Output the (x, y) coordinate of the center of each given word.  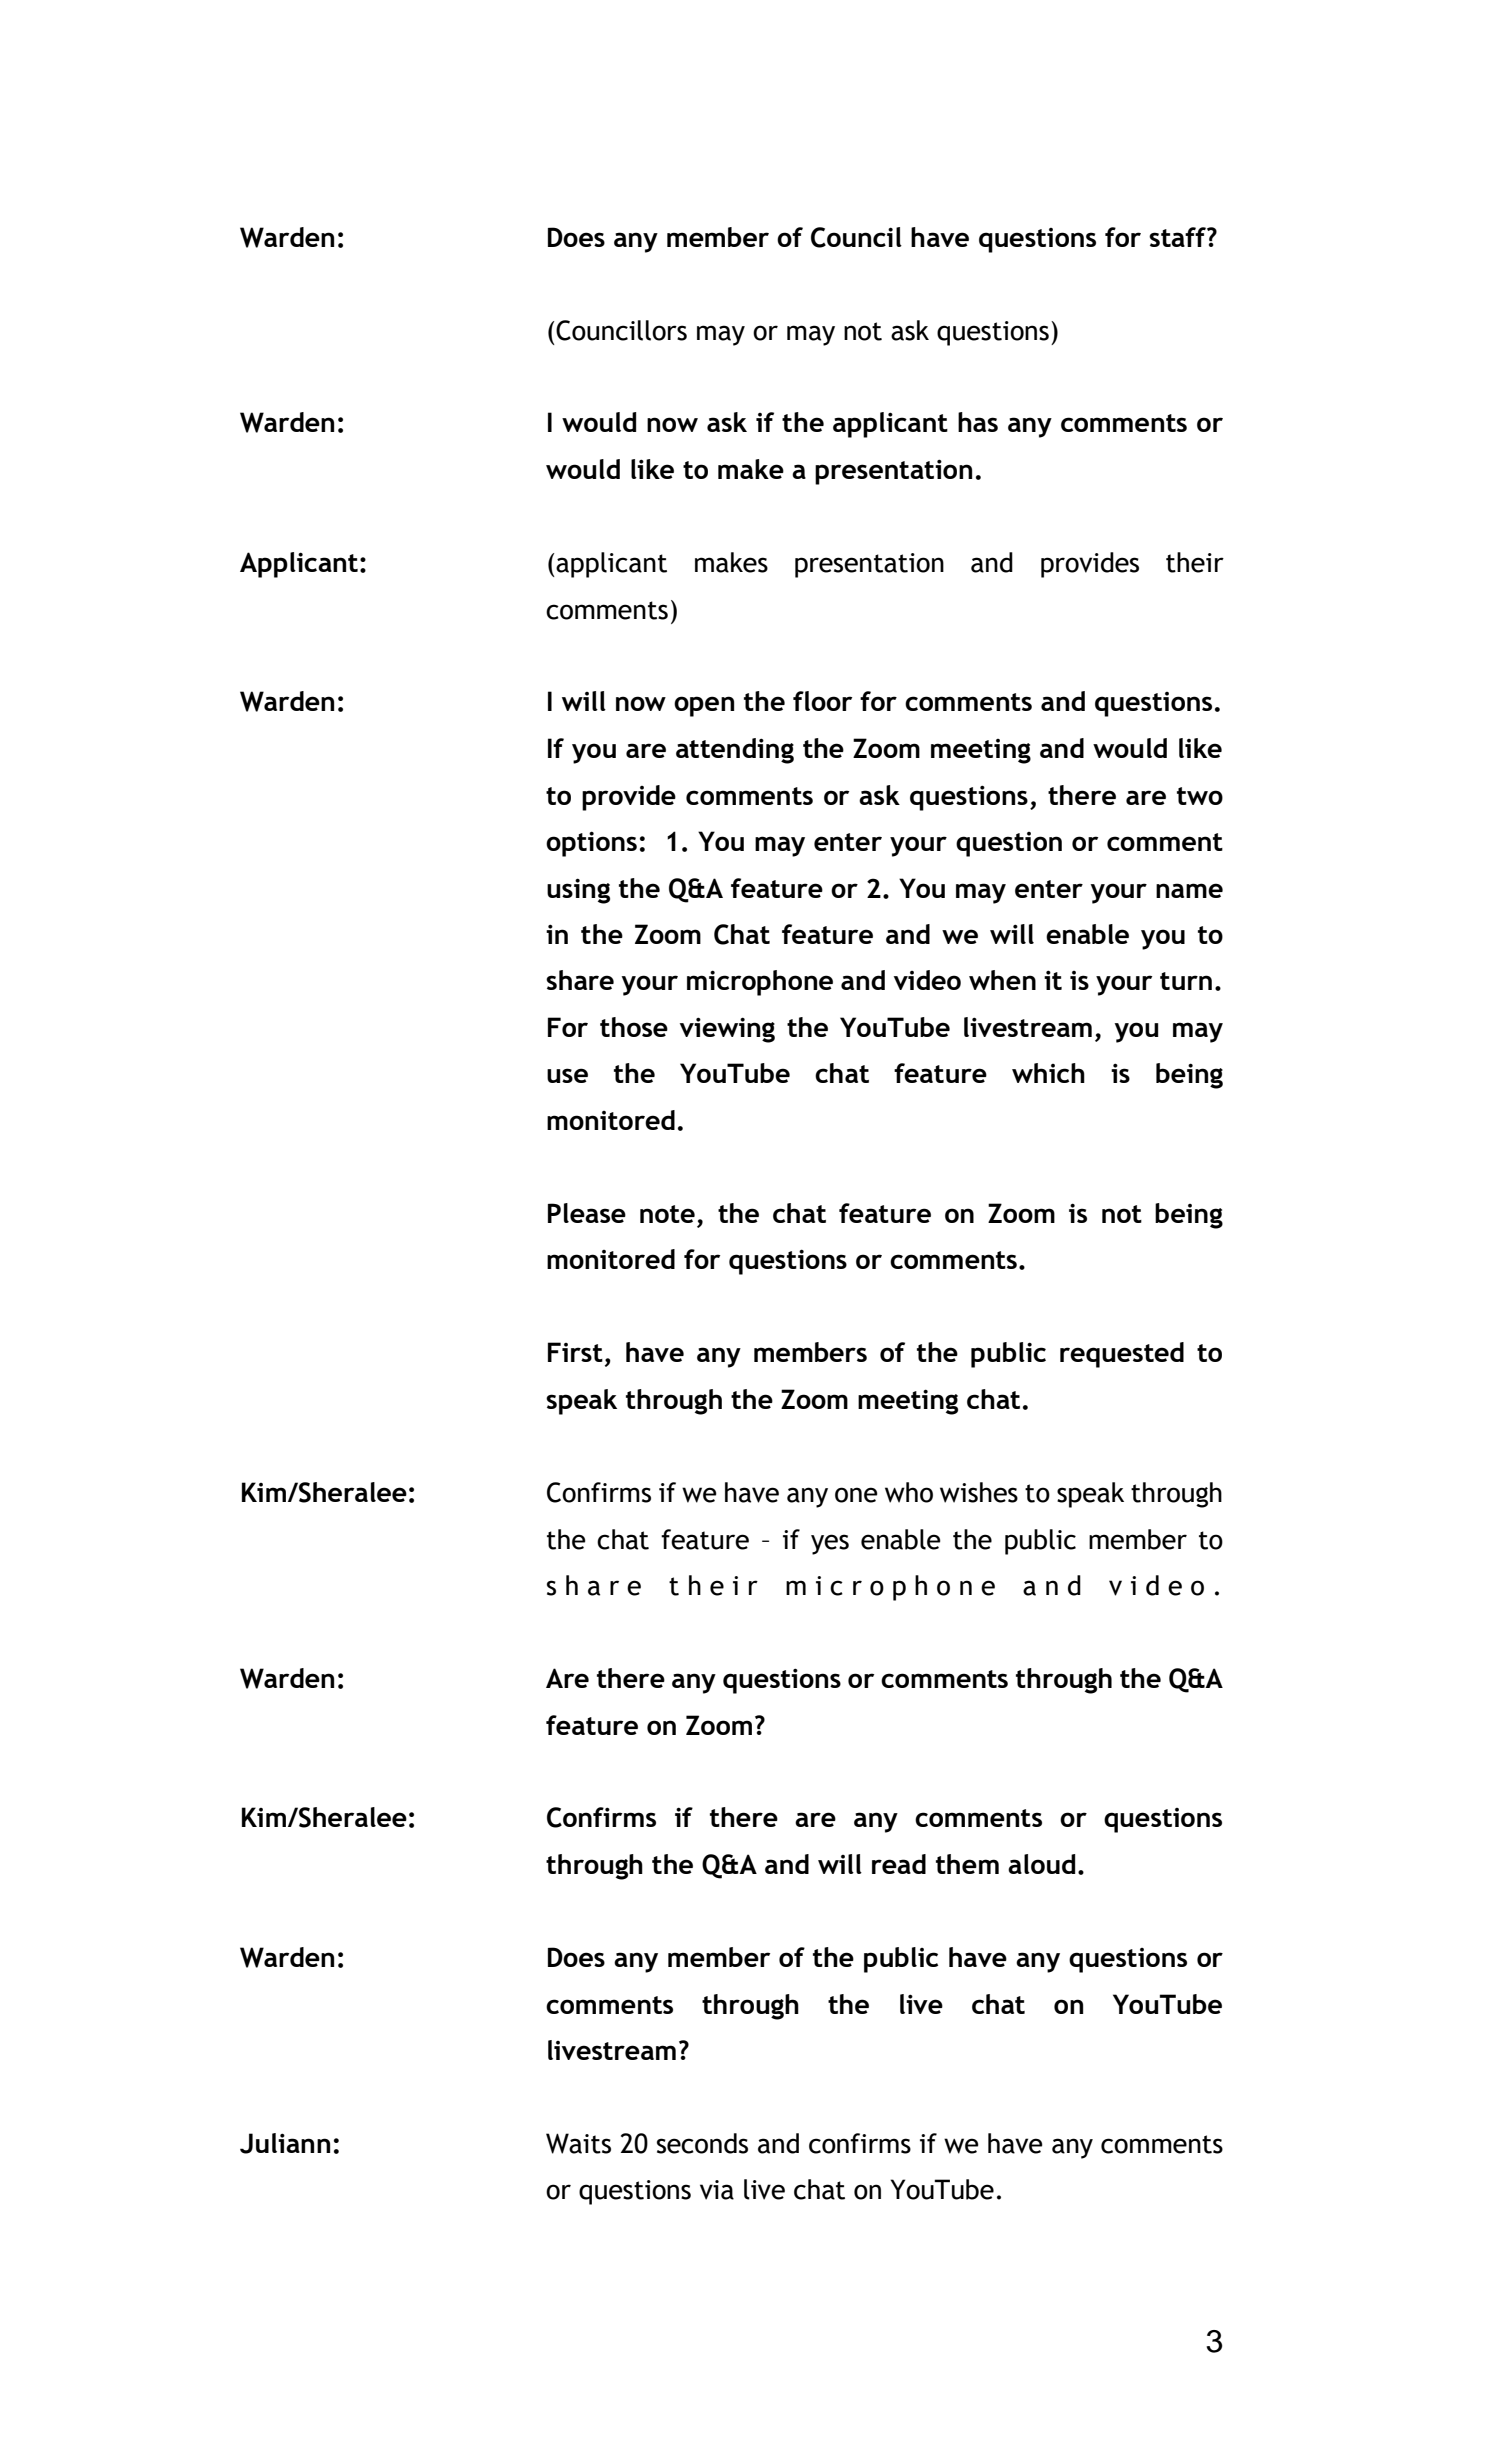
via (717, 2190)
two (1200, 796)
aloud (1041, 1864)
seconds (702, 2143)
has (978, 422)
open (704, 706)
